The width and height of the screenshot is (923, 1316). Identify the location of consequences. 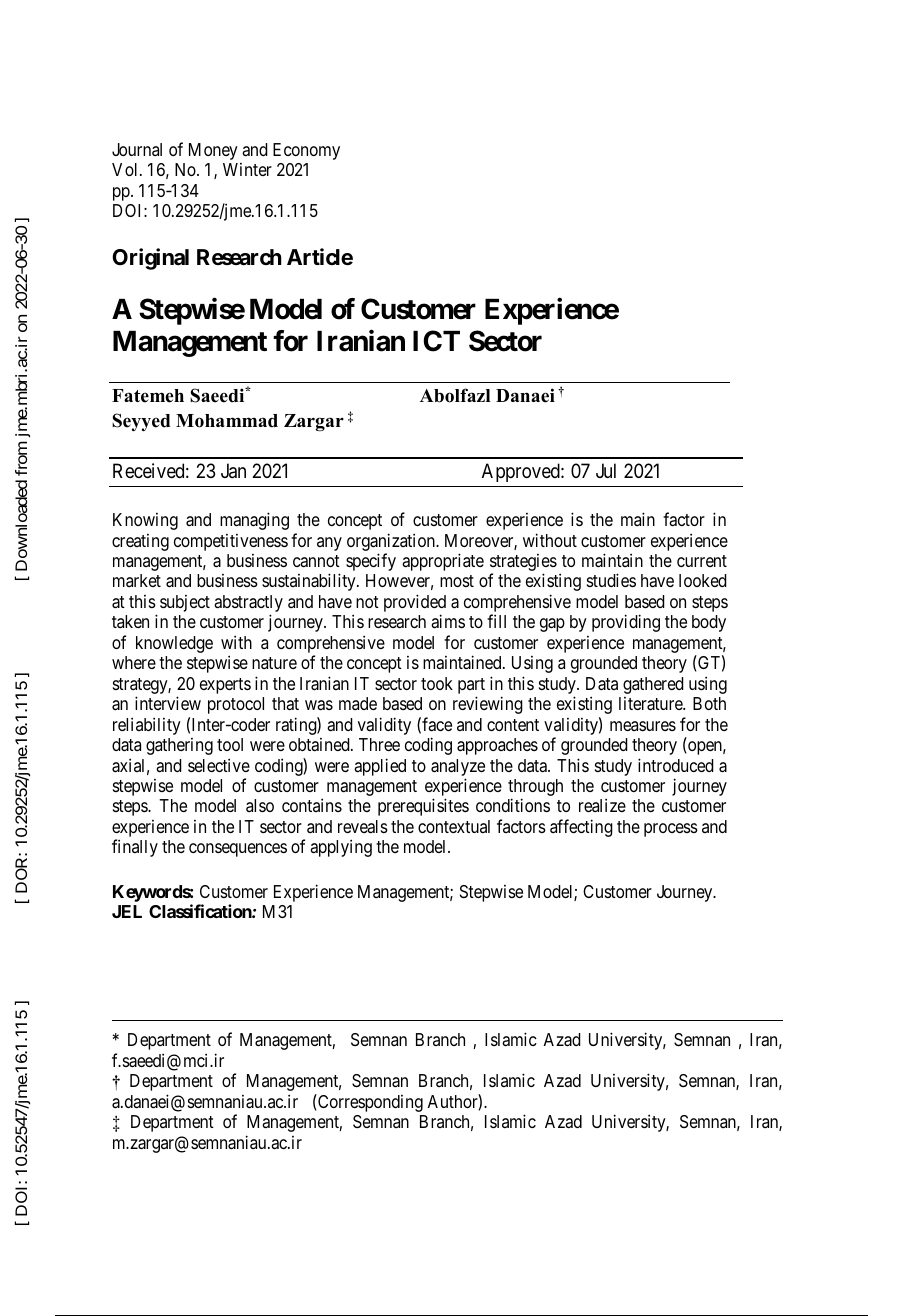
(238, 850).
